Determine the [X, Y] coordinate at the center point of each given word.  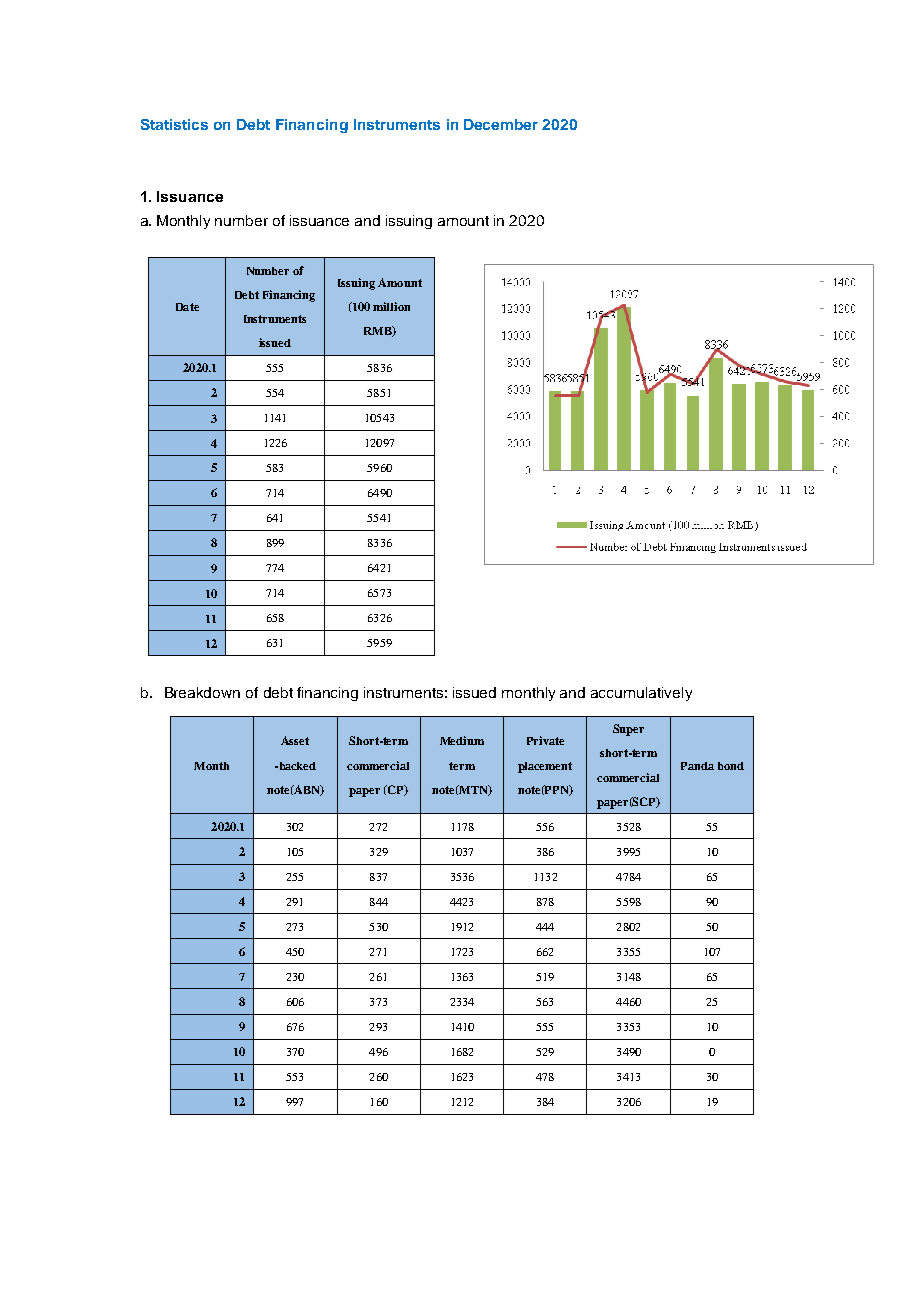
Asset [295, 740]
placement [545, 767]
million [391, 306]
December [501, 124]
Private [545, 740]
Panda [697, 766]
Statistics [174, 124]
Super [628, 730]
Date [187, 307]
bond [731, 766]
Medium [462, 740]
